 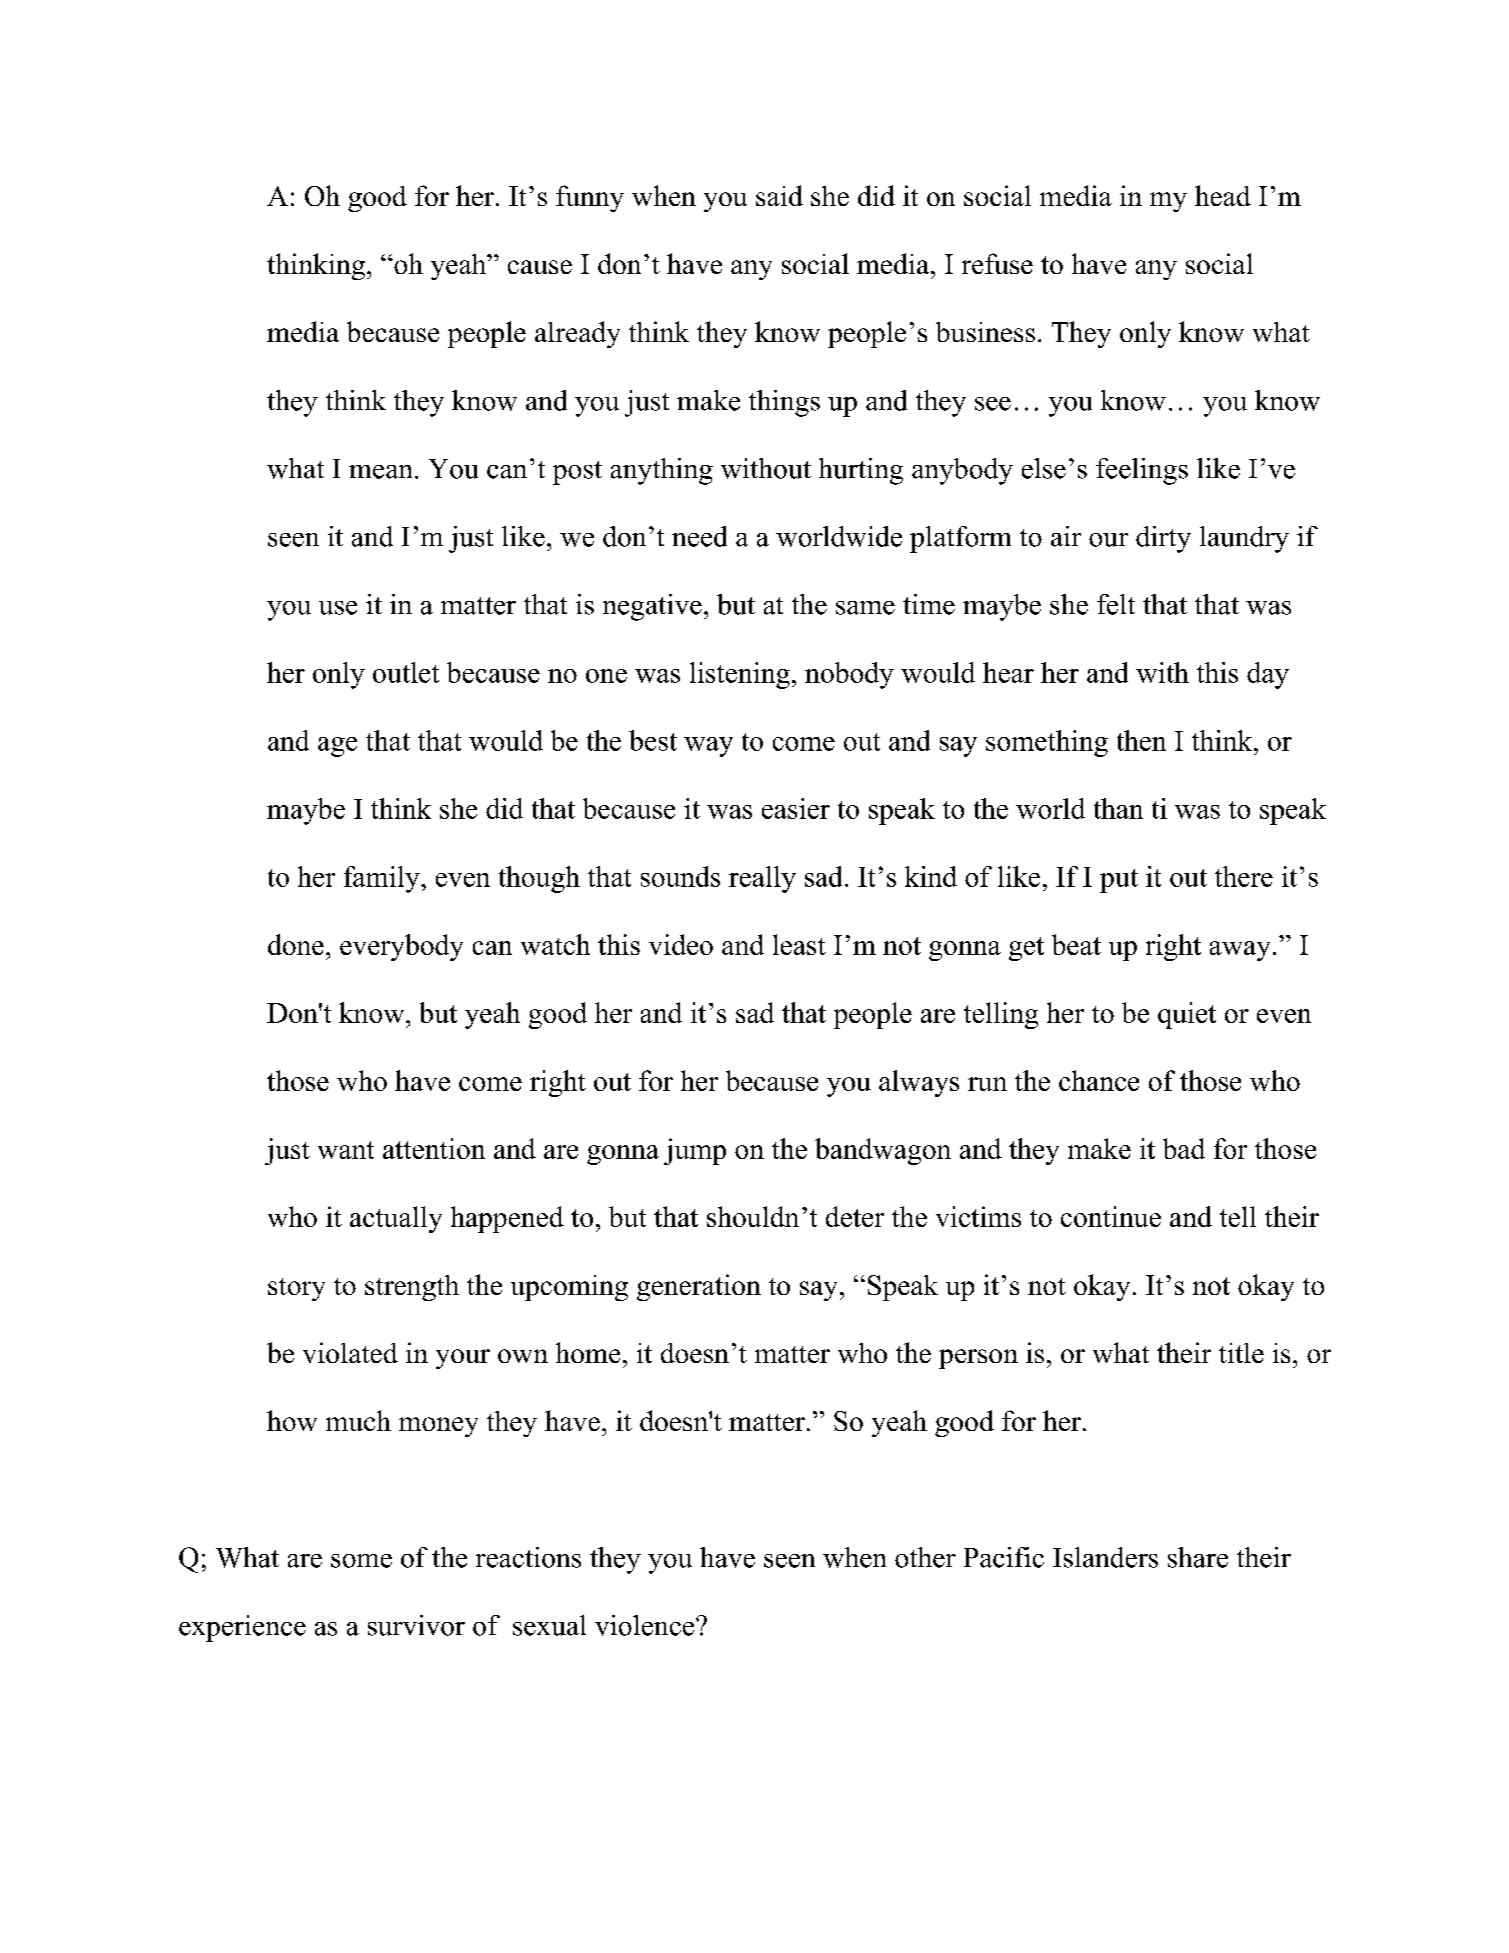 What do you see at coordinates (1119, 881) in the screenshot?
I see `put` at bounding box center [1119, 881].
